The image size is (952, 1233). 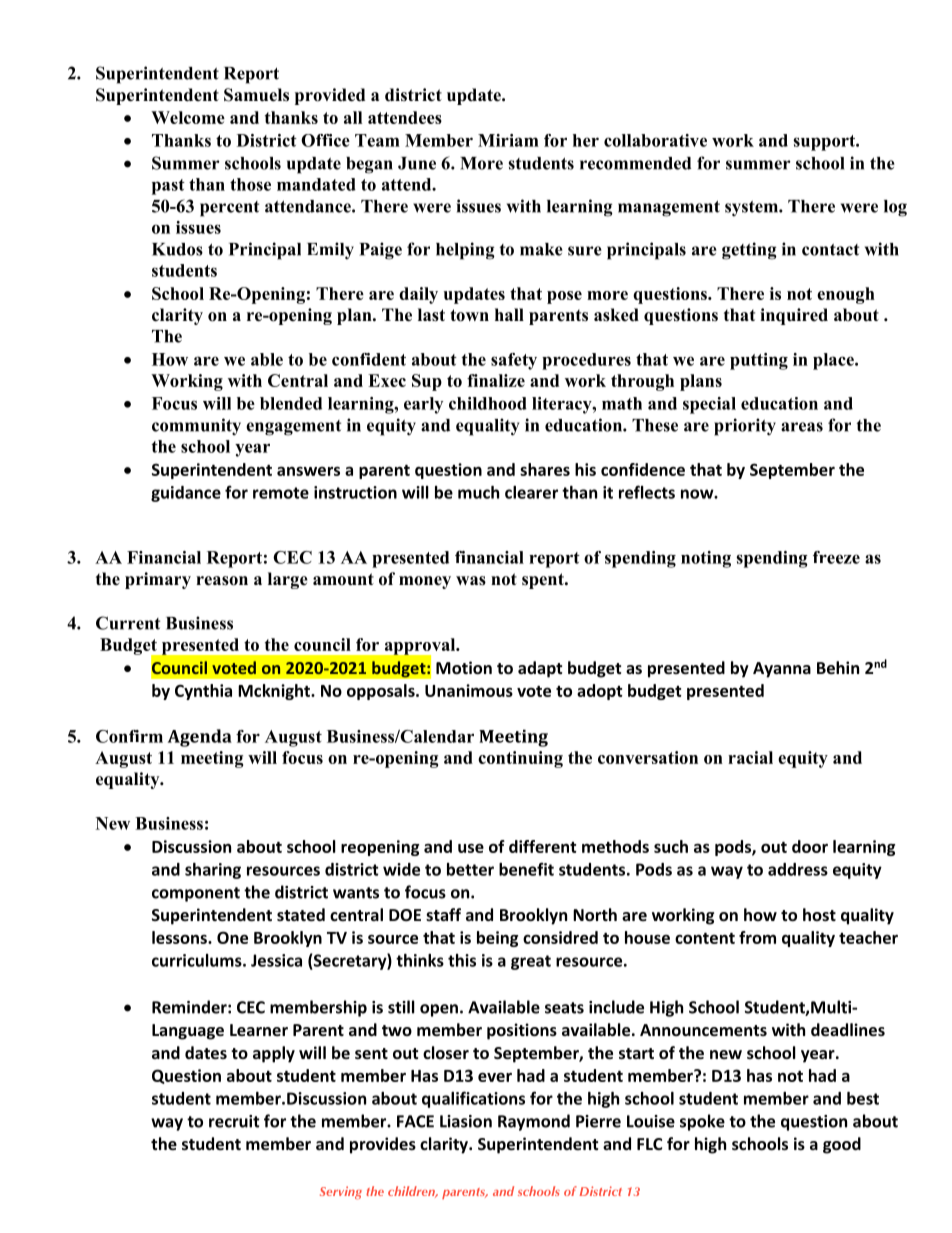 I want to click on place, so click(x=834, y=361).
